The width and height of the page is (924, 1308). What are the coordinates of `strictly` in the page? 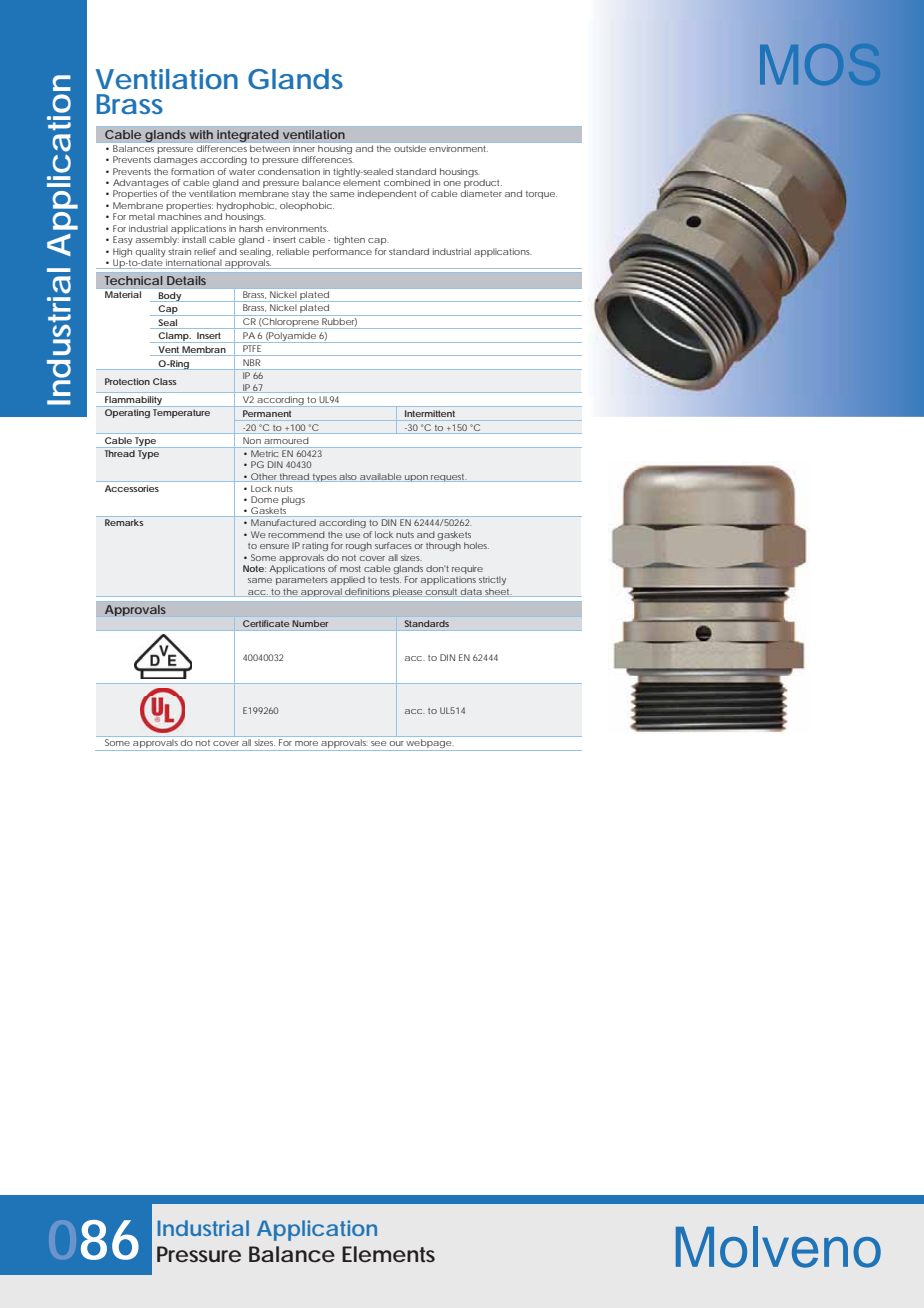 It's located at (492, 580).
